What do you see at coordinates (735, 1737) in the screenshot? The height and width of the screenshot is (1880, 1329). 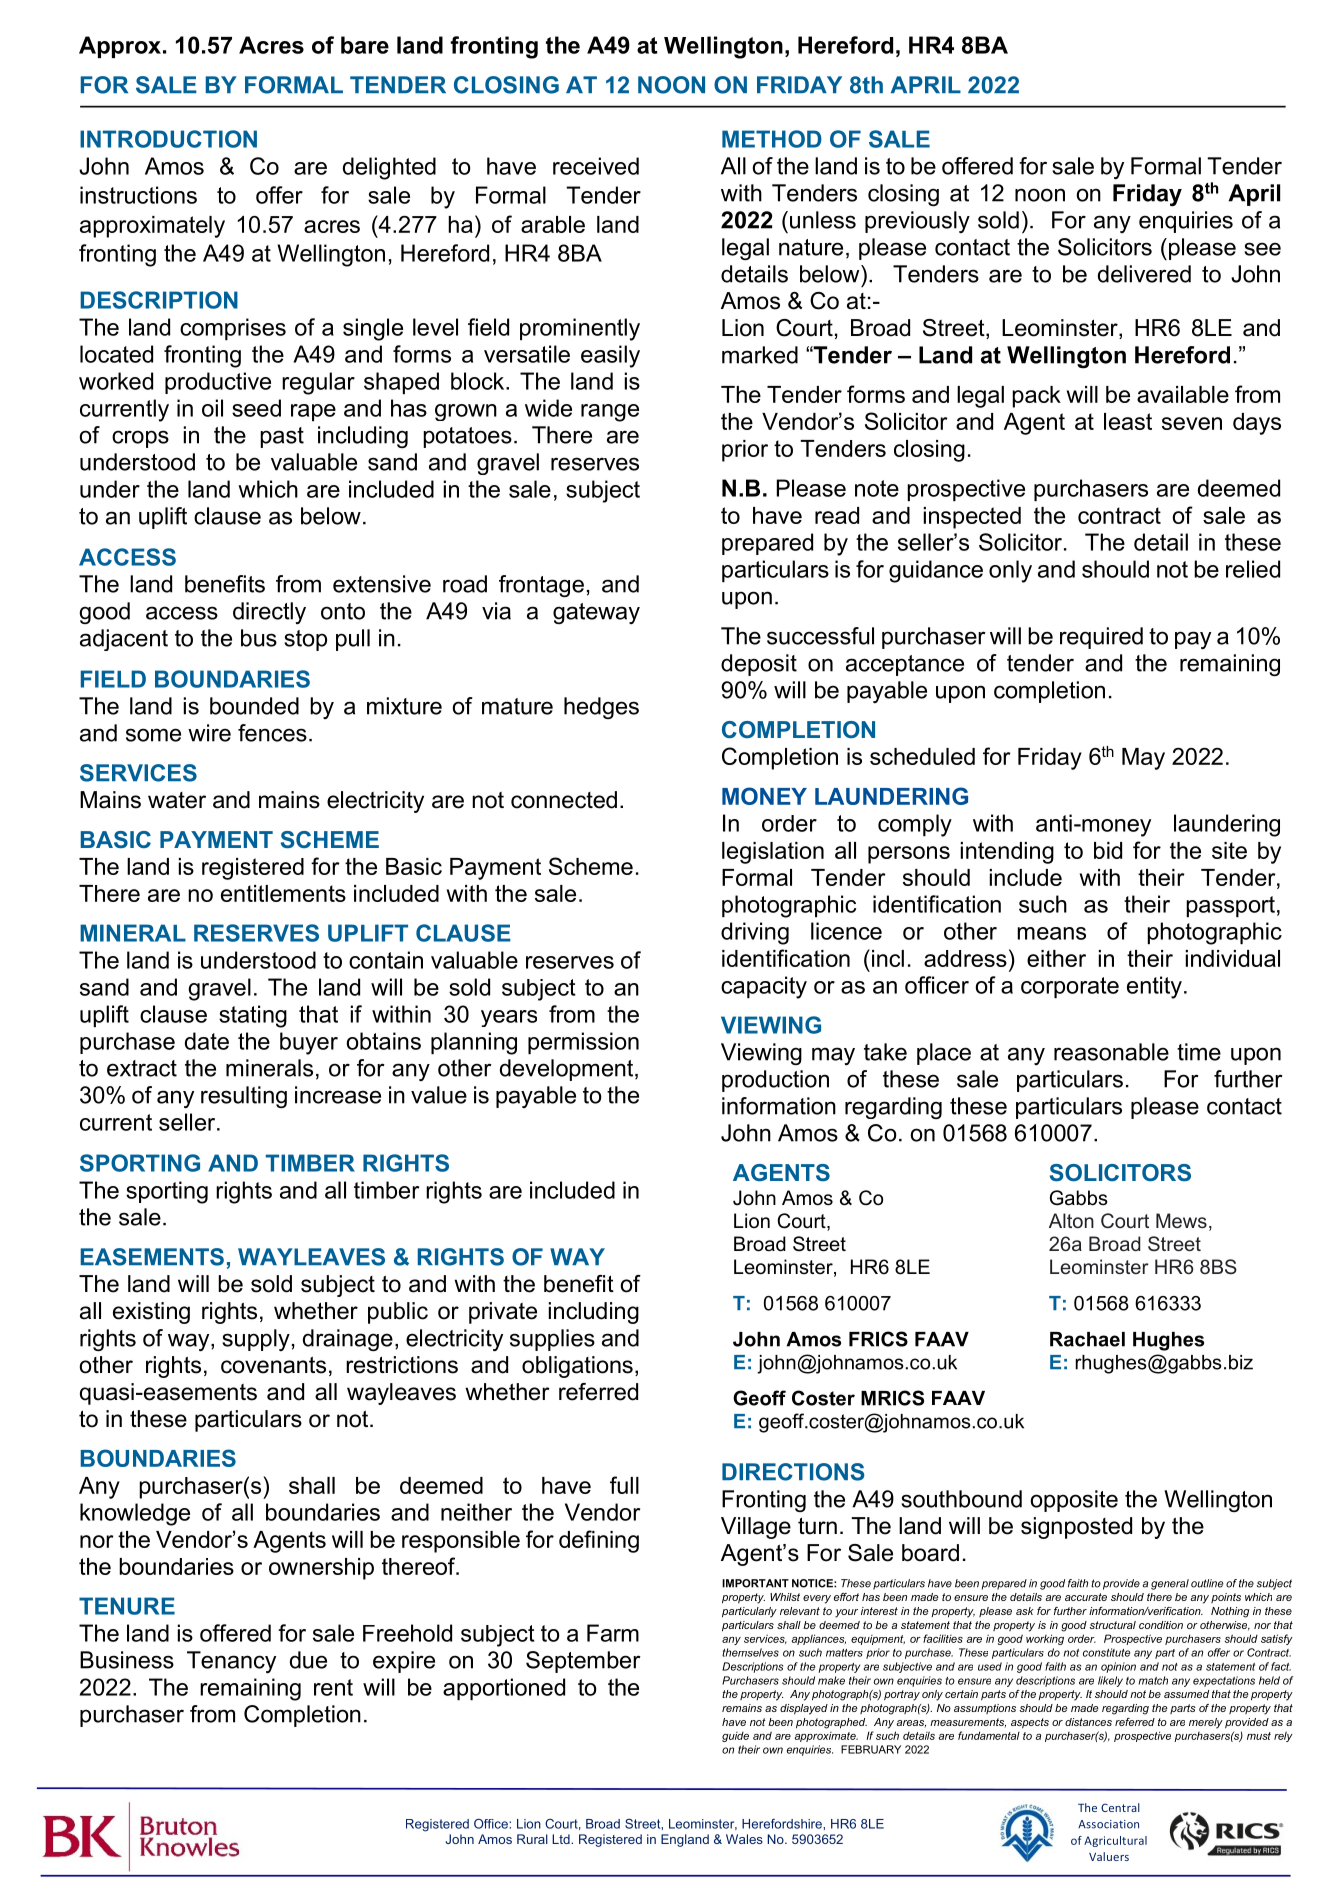 I see `guide` at bounding box center [735, 1737].
